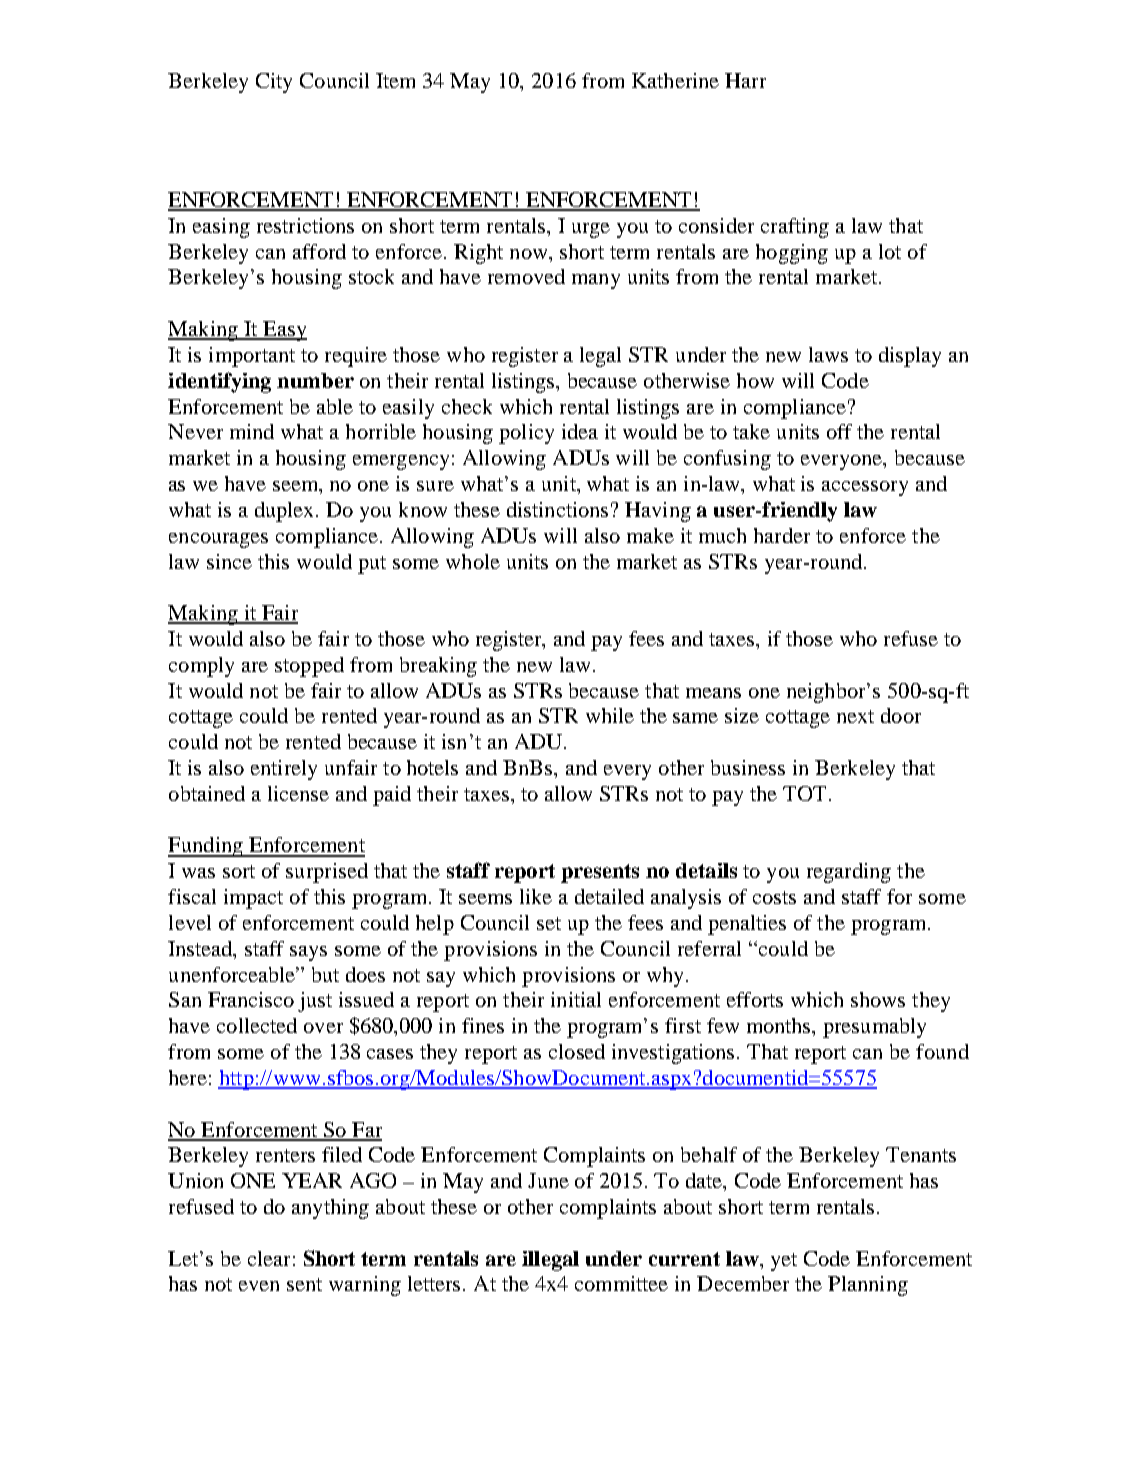 Image resolution: width=1145 pixels, height=1482 pixels. Describe the element at coordinates (621, 1283) in the screenshot. I see `committee` at that location.
